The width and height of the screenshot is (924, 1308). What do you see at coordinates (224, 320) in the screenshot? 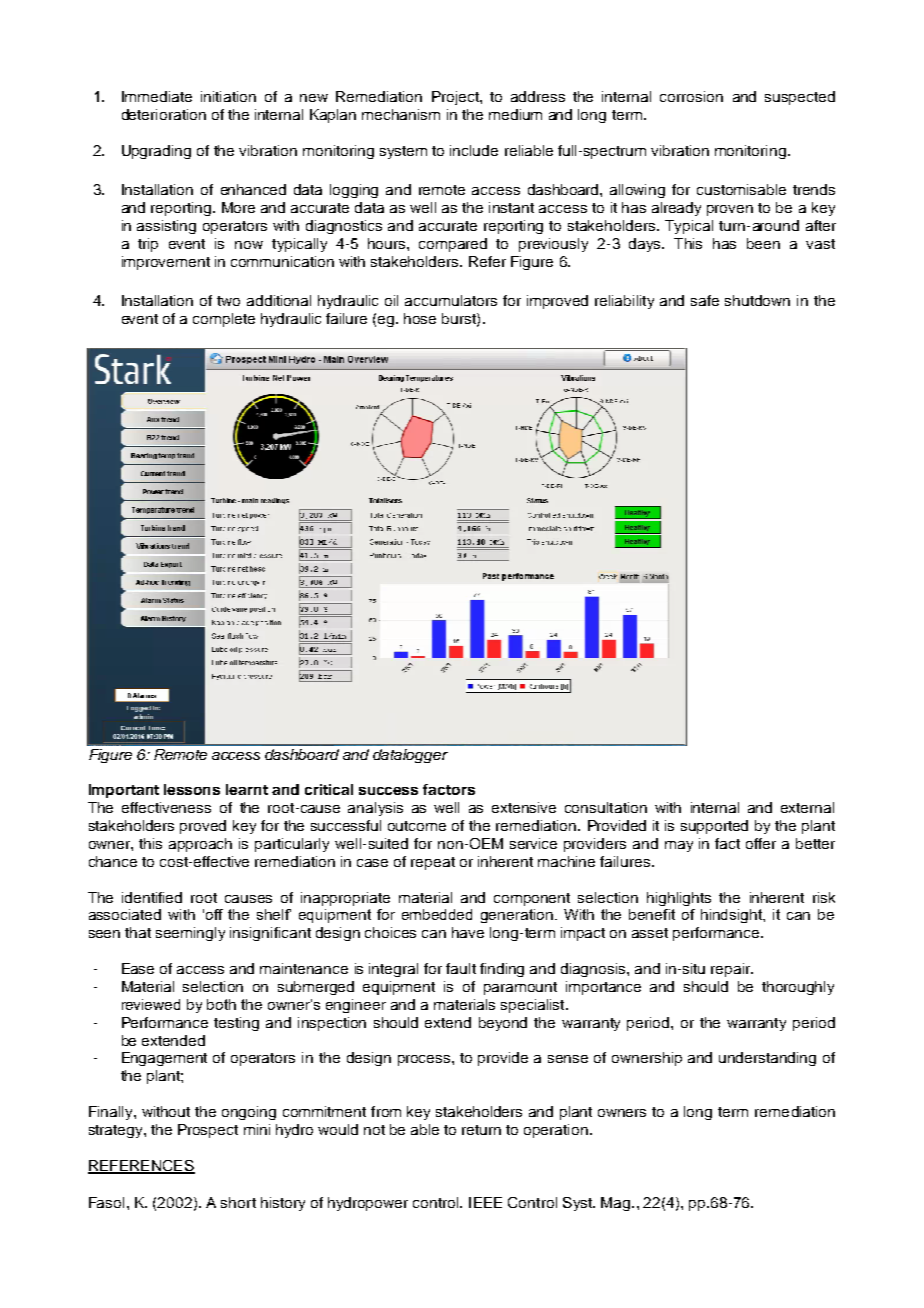
I see `complete` at bounding box center [224, 320].
